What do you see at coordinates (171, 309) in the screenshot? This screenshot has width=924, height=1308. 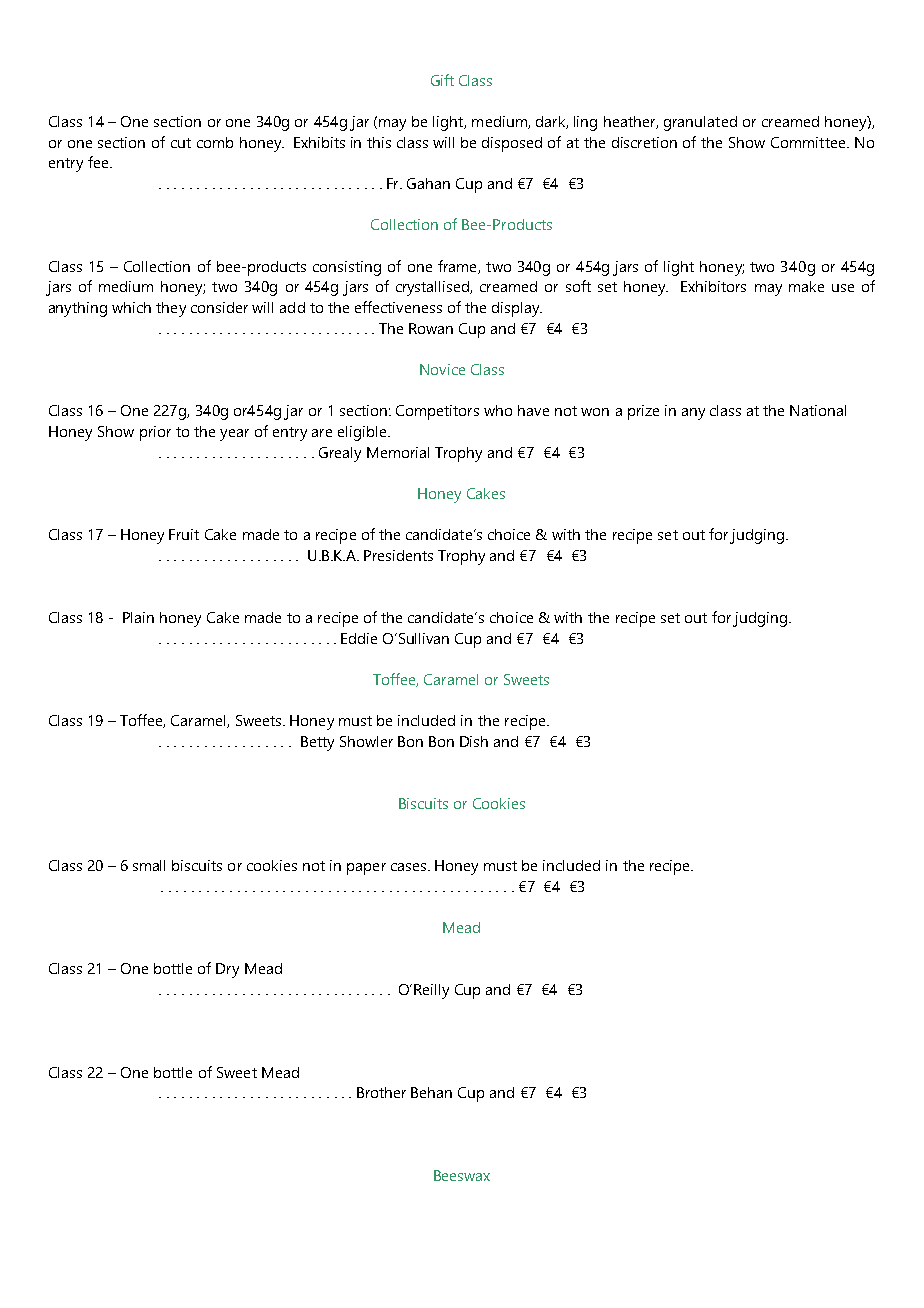 I see `they` at bounding box center [171, 309].
